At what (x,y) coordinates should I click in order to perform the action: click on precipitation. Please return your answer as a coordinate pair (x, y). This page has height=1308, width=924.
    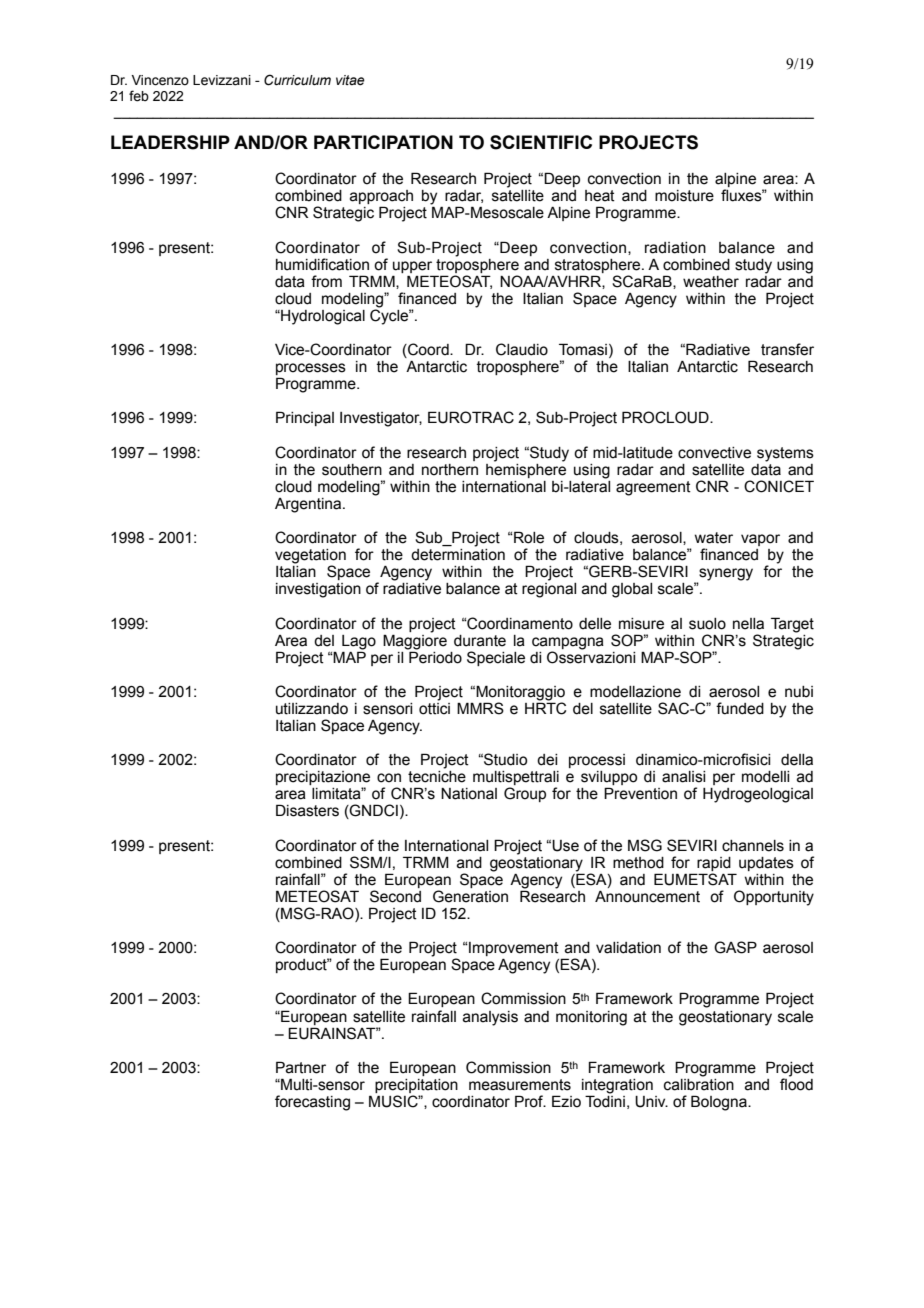
    Looking at the image, I should click on (416, 1086).
